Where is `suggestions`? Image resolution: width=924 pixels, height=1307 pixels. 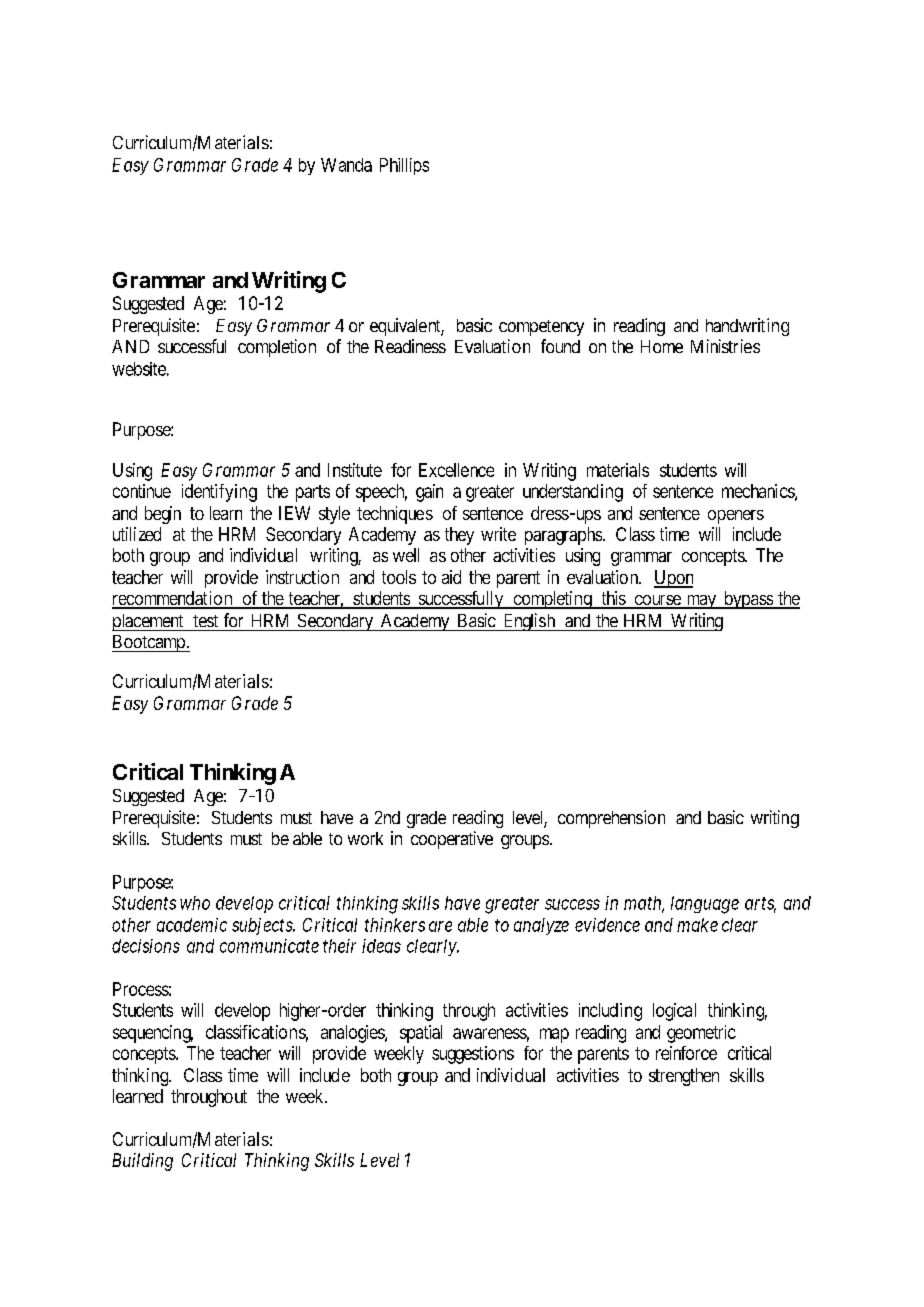 suggestions is located at coordinates (473, 1055).
